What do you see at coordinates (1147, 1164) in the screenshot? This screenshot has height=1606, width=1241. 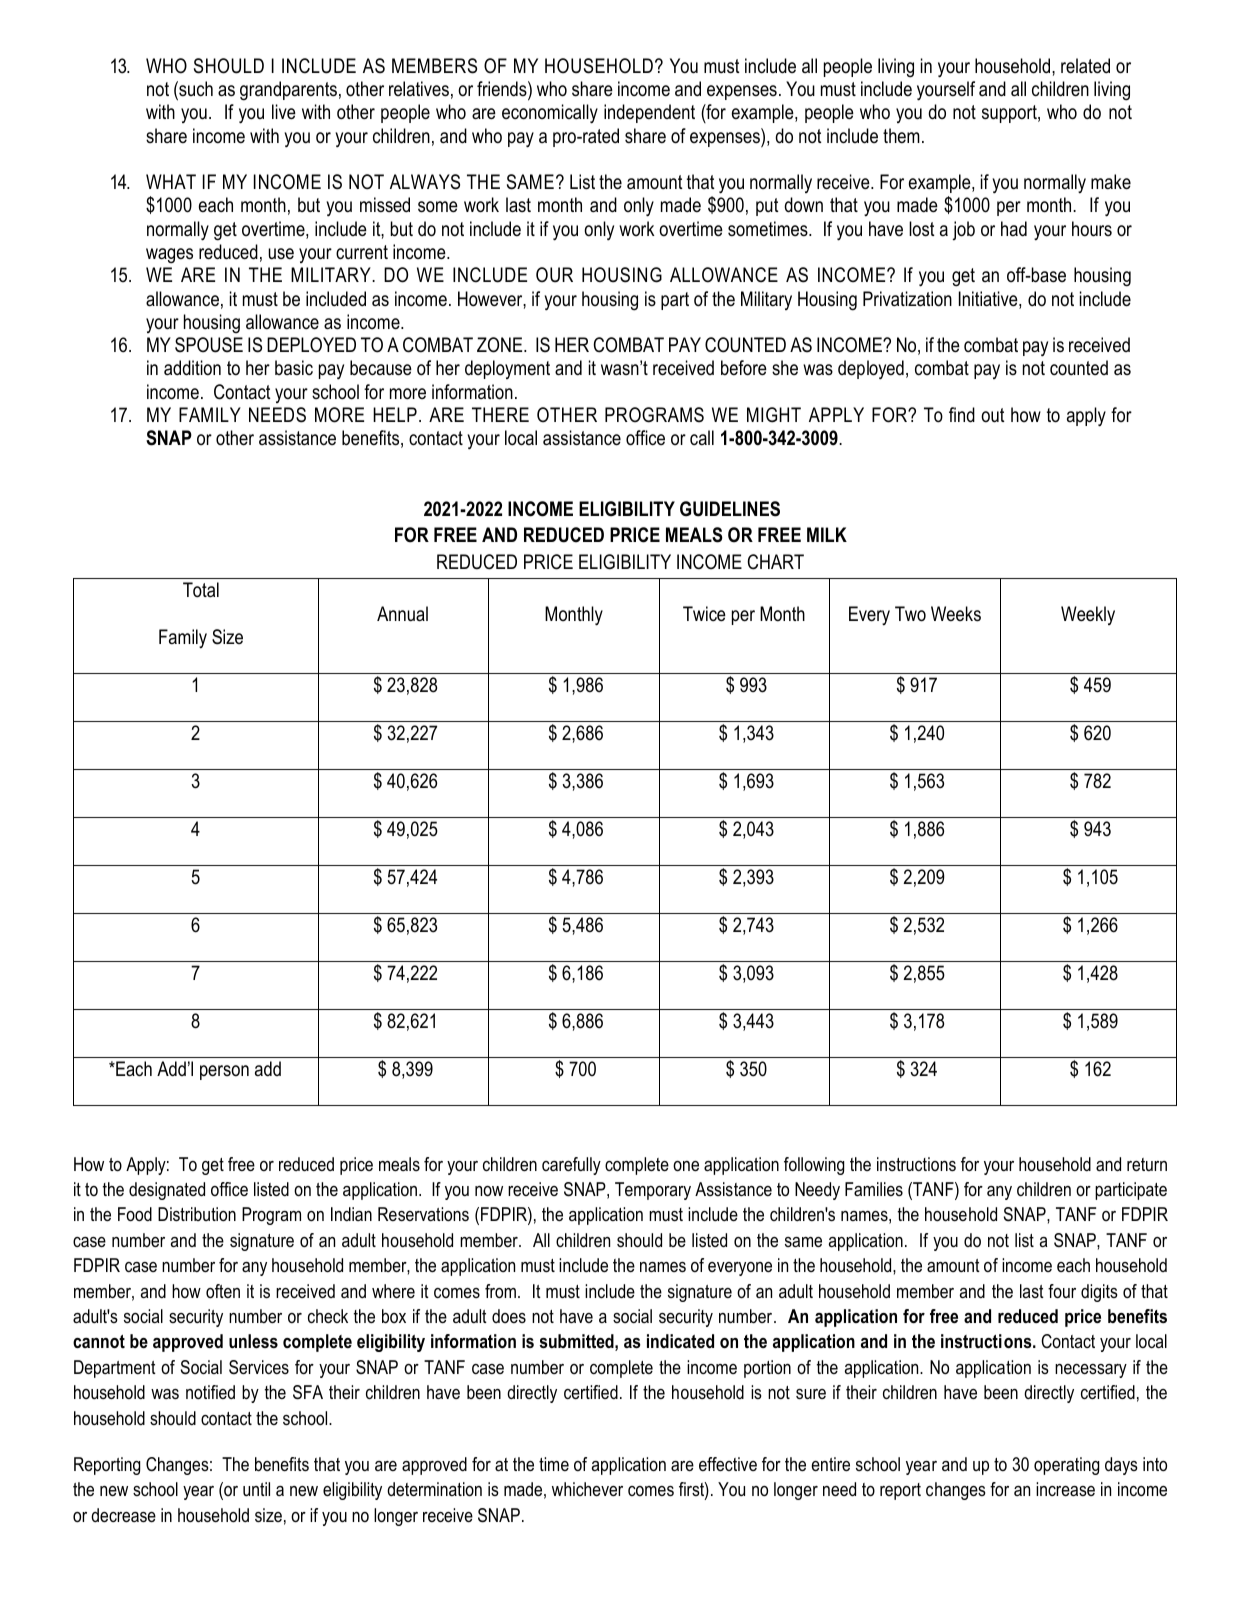 I see `return` at bounding box center [1147, 1164].
